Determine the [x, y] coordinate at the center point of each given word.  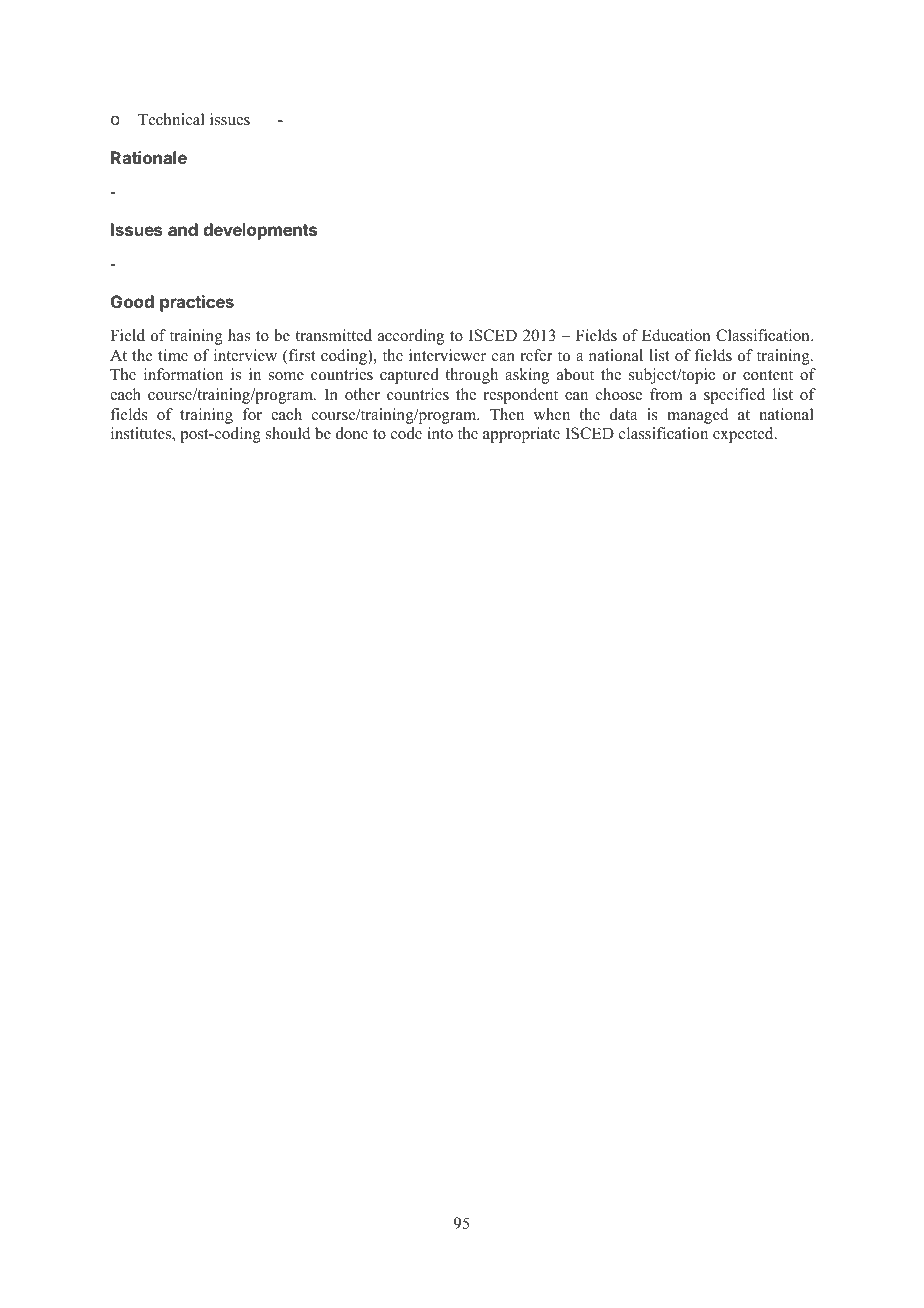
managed [698, 416]
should [288, 433]
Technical [171, 119]
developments [260, 231]
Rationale [149, 157]
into [440, 433]
